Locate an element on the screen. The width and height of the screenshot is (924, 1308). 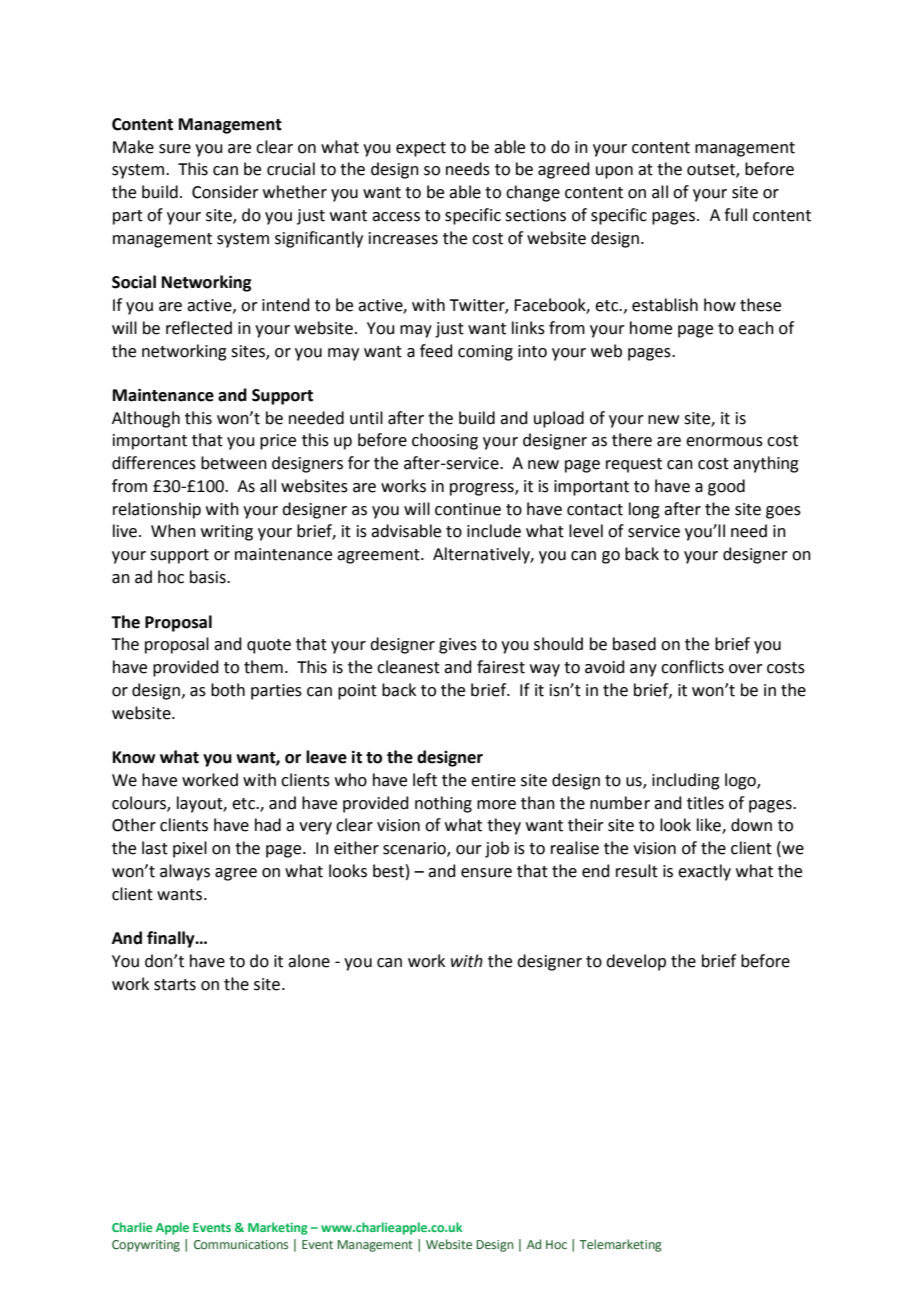
expect is located at coordinates (421, 149).
